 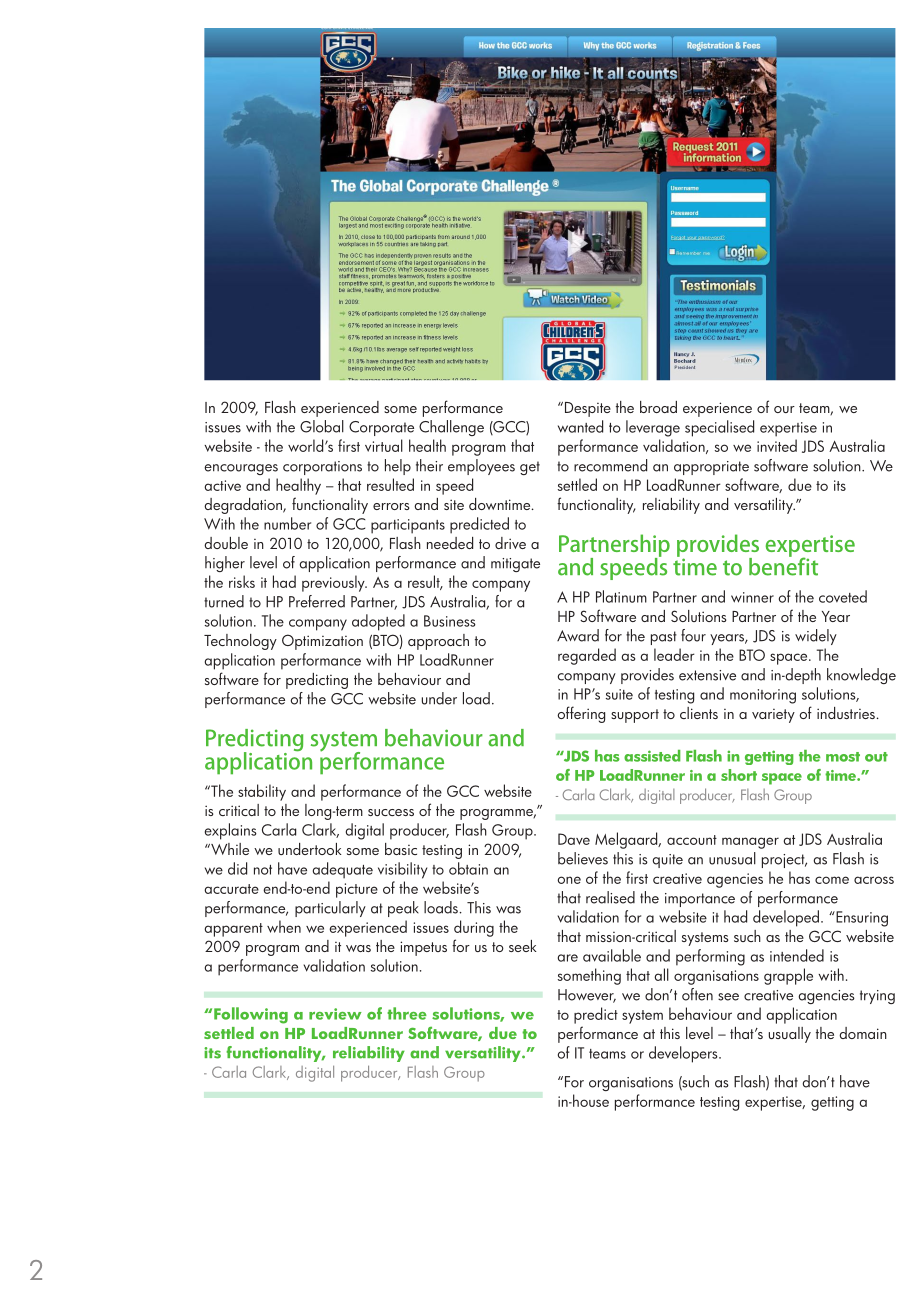 I want to click on mitigate, so click(x=515, y=565).
